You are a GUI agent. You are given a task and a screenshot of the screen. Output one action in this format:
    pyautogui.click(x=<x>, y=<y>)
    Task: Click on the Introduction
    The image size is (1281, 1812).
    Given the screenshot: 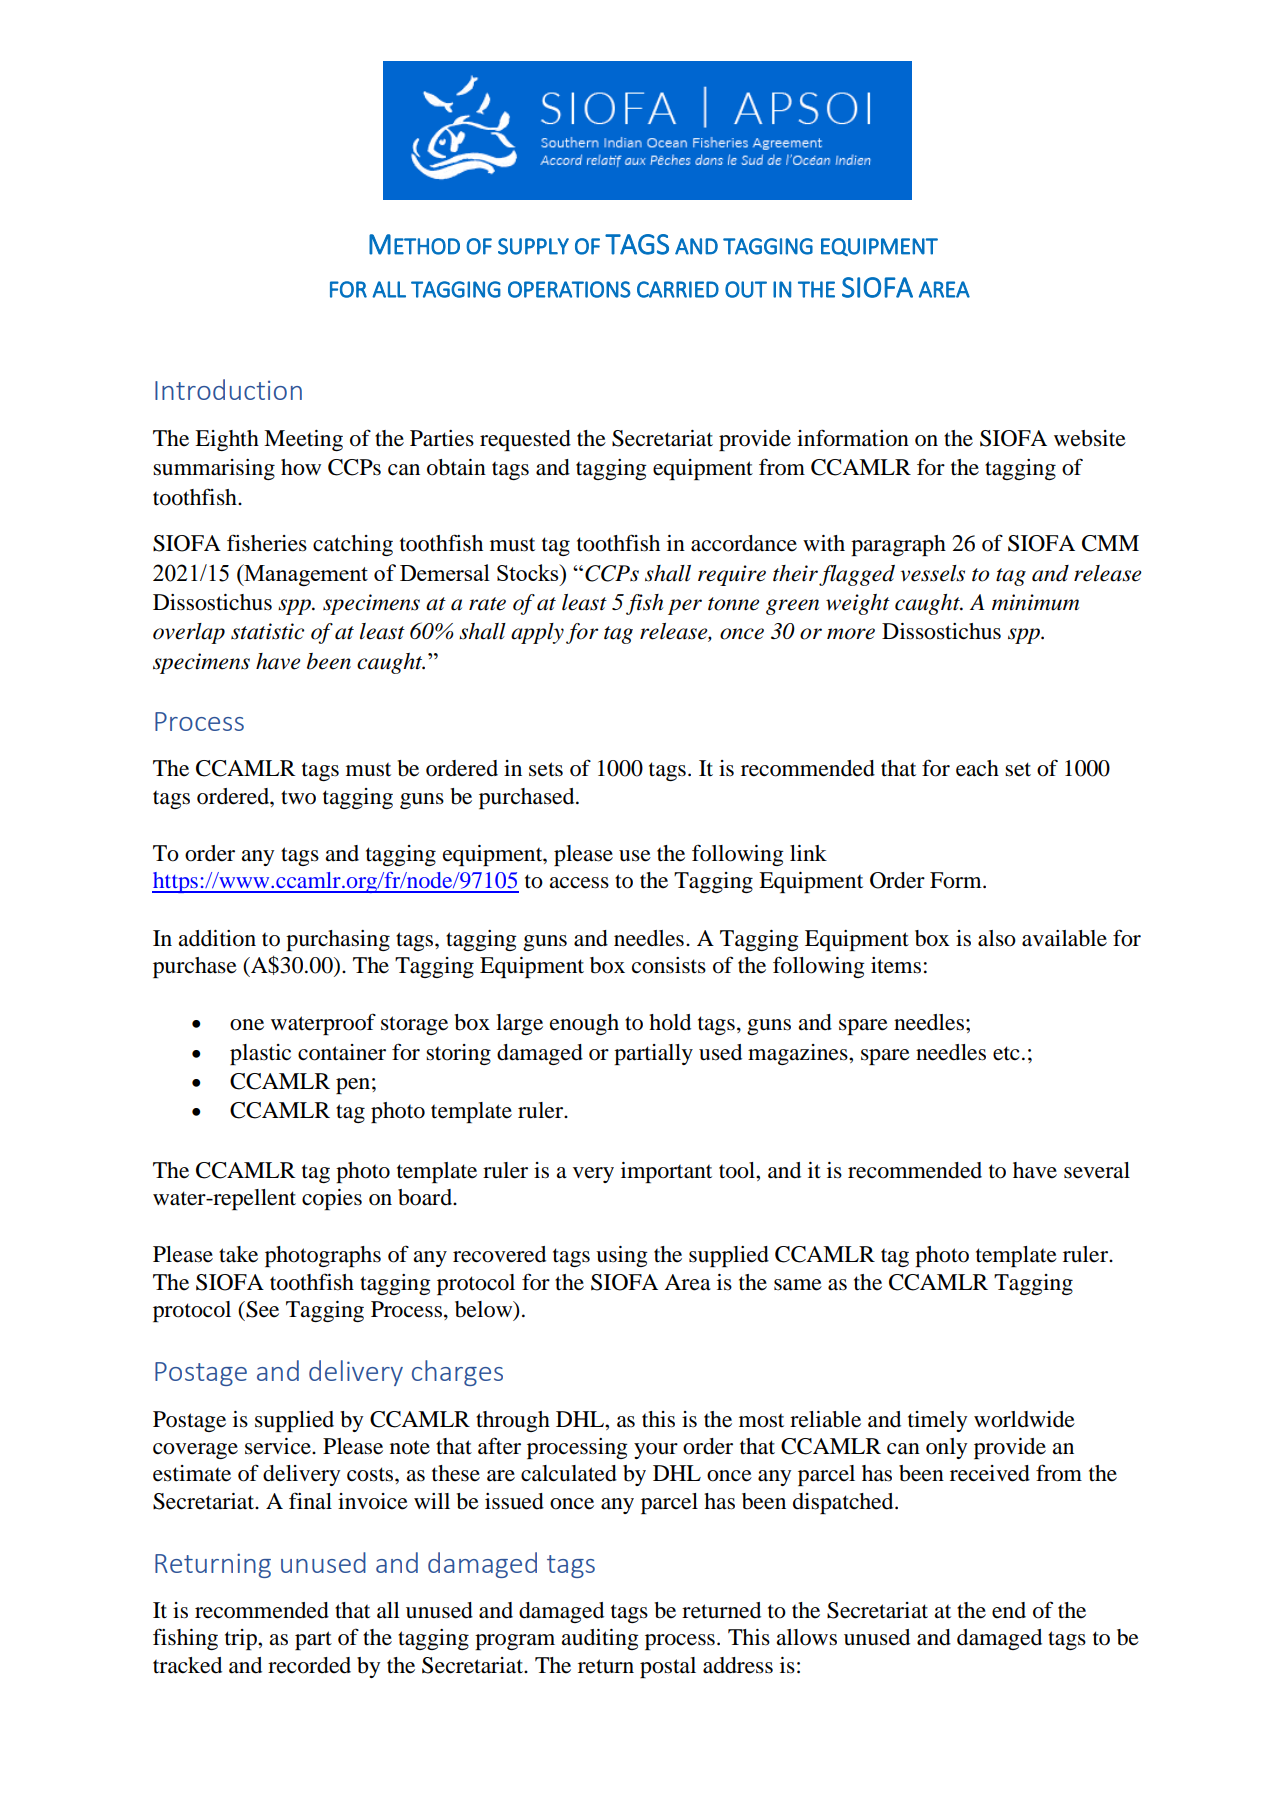 What is the action you would take?
    pyautogui.click(x=228, y=389)
